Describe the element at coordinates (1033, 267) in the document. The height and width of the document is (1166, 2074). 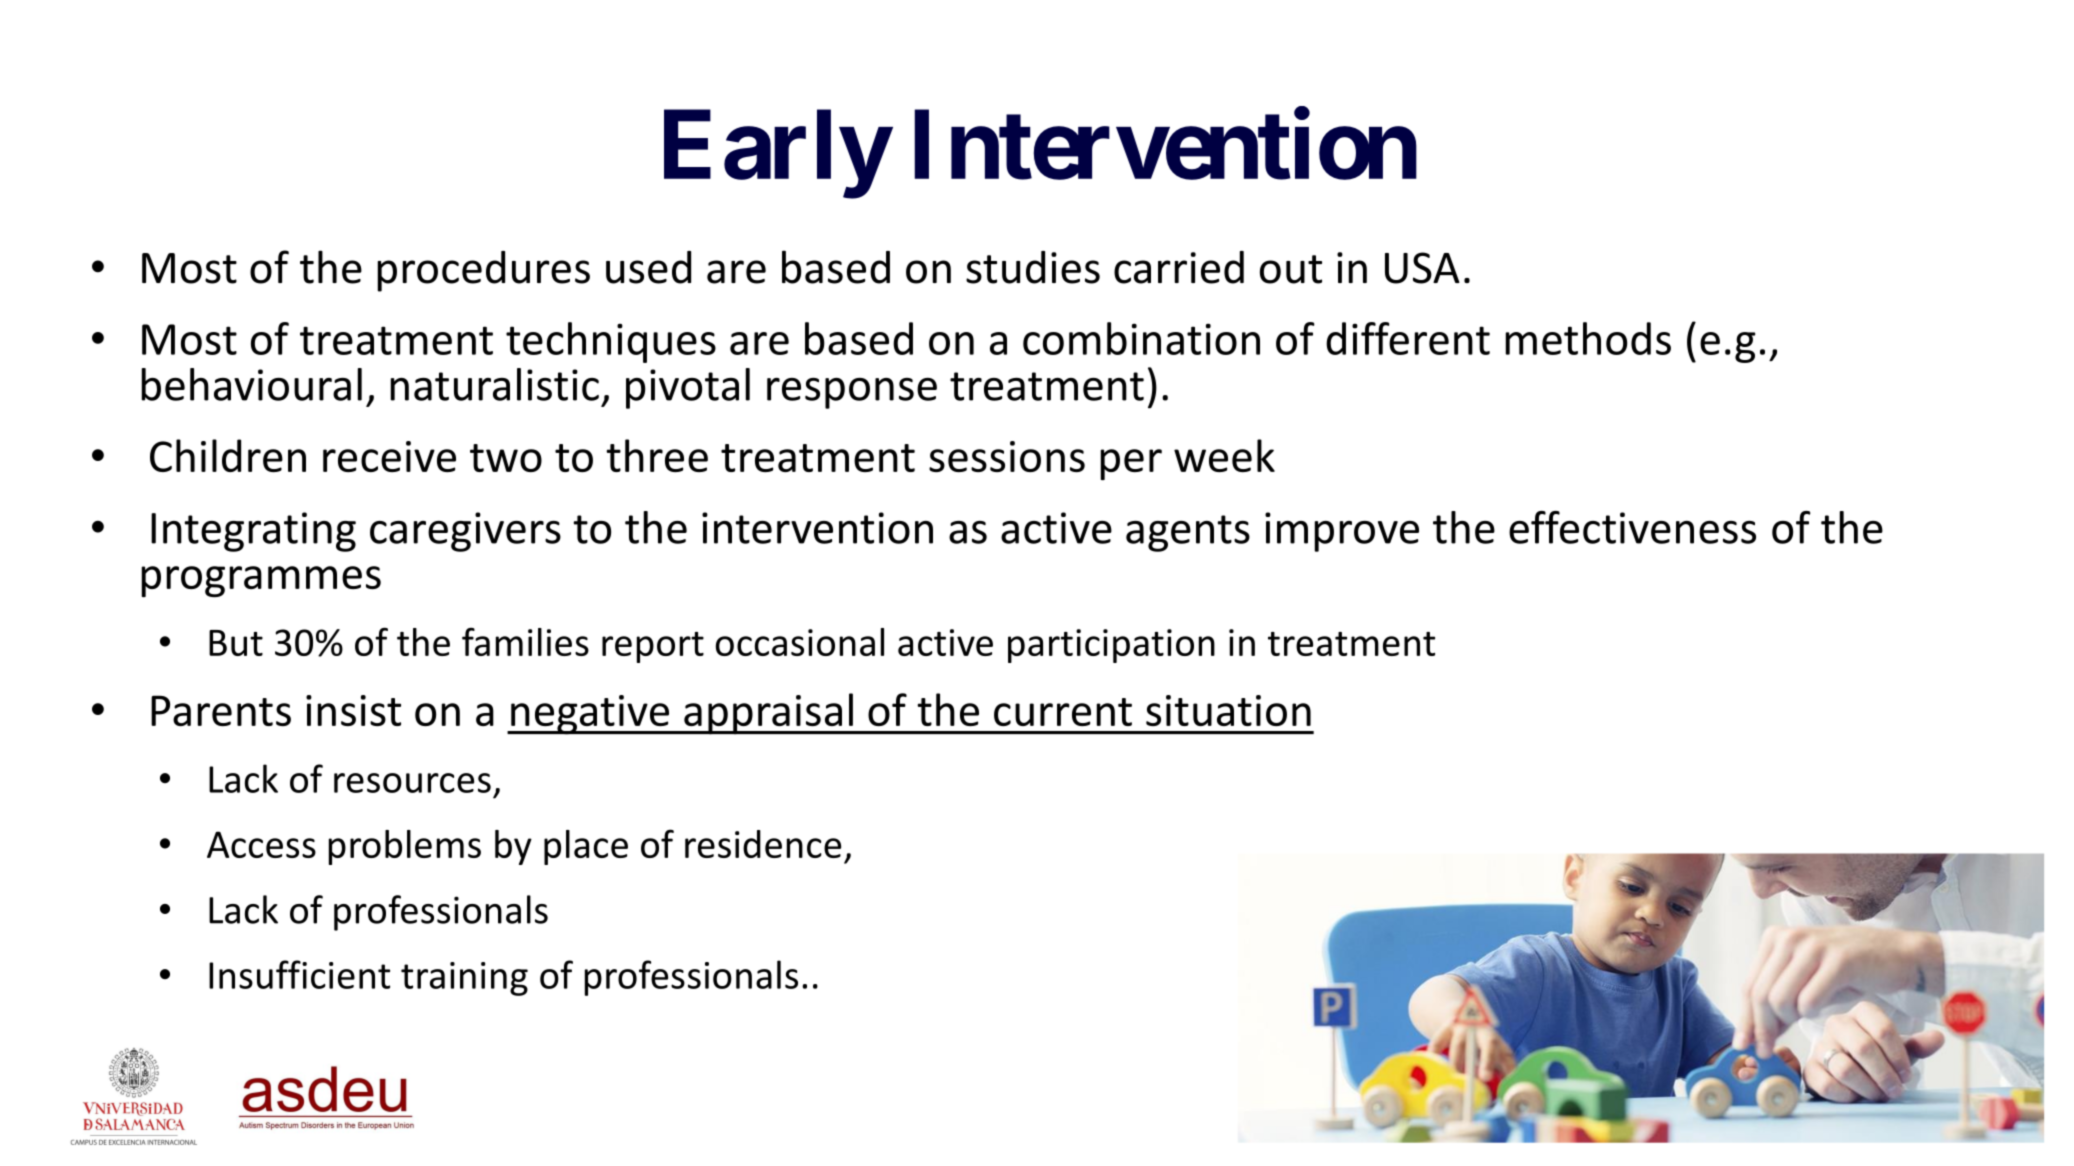
I see `studies` at that location.
